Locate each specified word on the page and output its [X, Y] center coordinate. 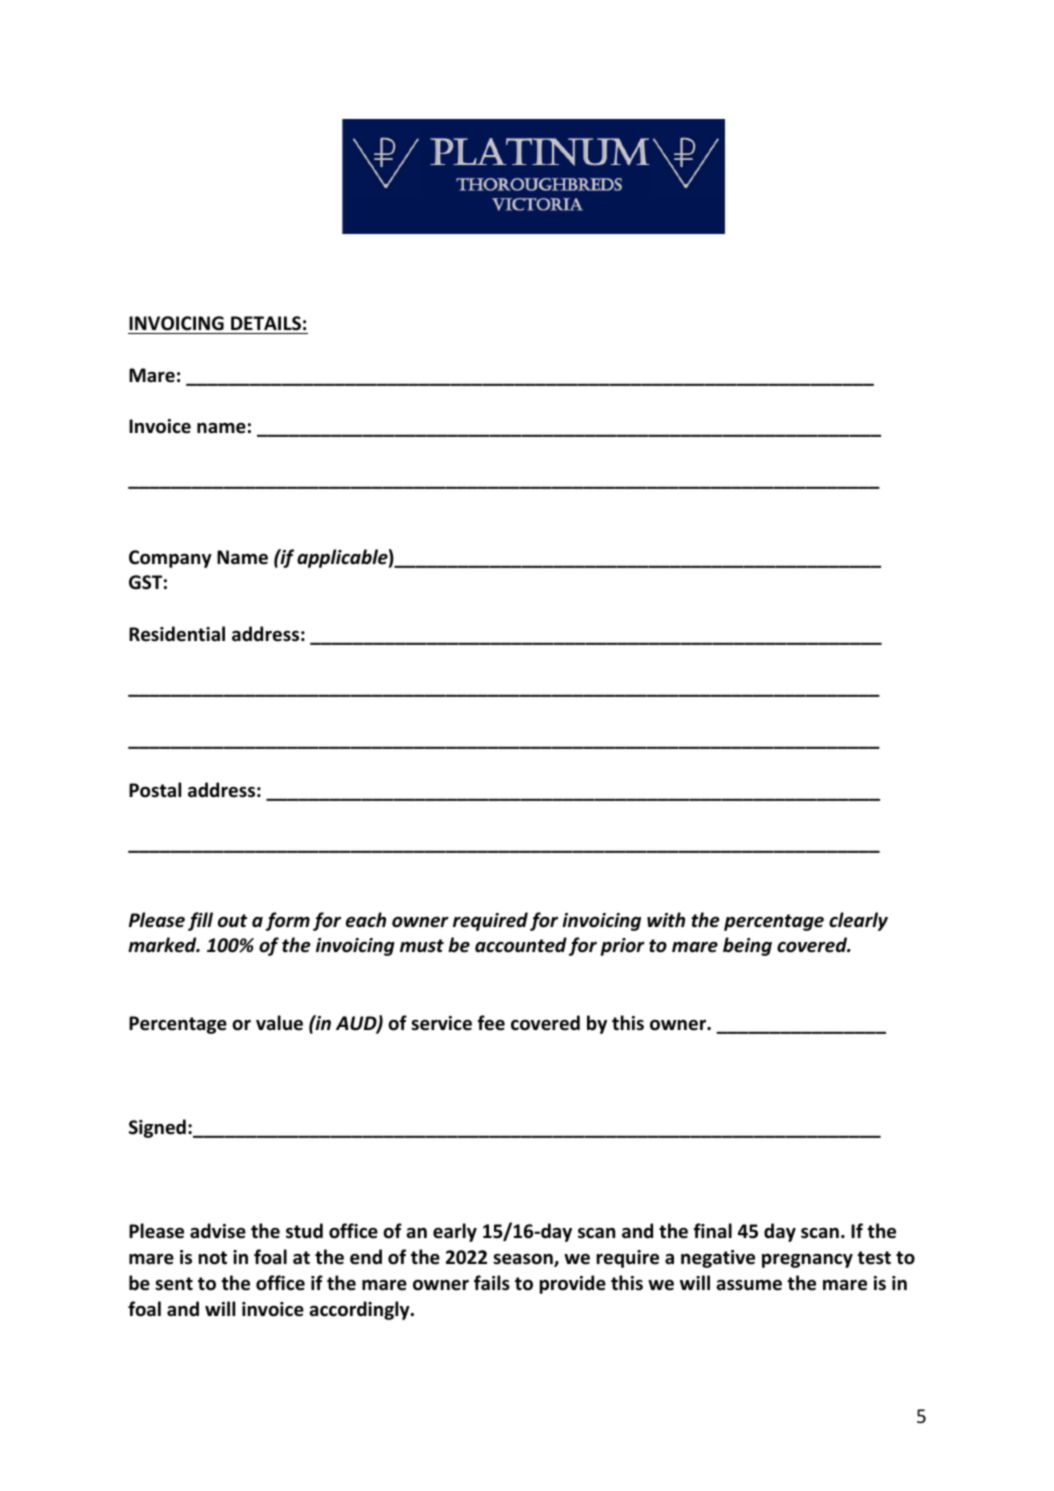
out [232, 921]
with [666, 919]
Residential [177, 634]
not [213, 1258]
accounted [521, 945]
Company [170, 559]
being [747, 946]
